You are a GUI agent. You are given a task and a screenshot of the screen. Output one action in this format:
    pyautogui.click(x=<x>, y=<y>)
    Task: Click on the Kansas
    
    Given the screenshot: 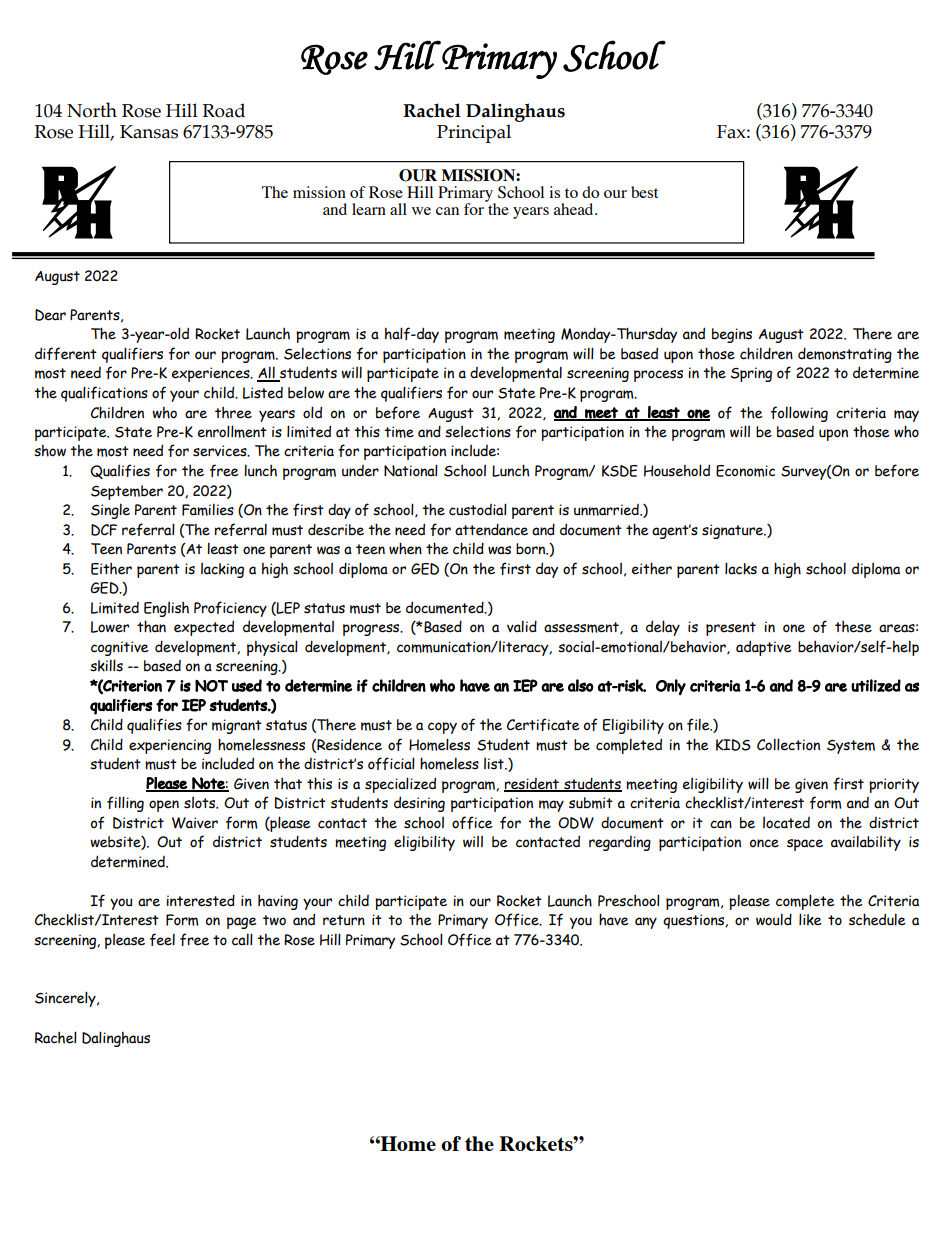 What is the action you would take?
    pyautogui.click(x=149, y=132)
